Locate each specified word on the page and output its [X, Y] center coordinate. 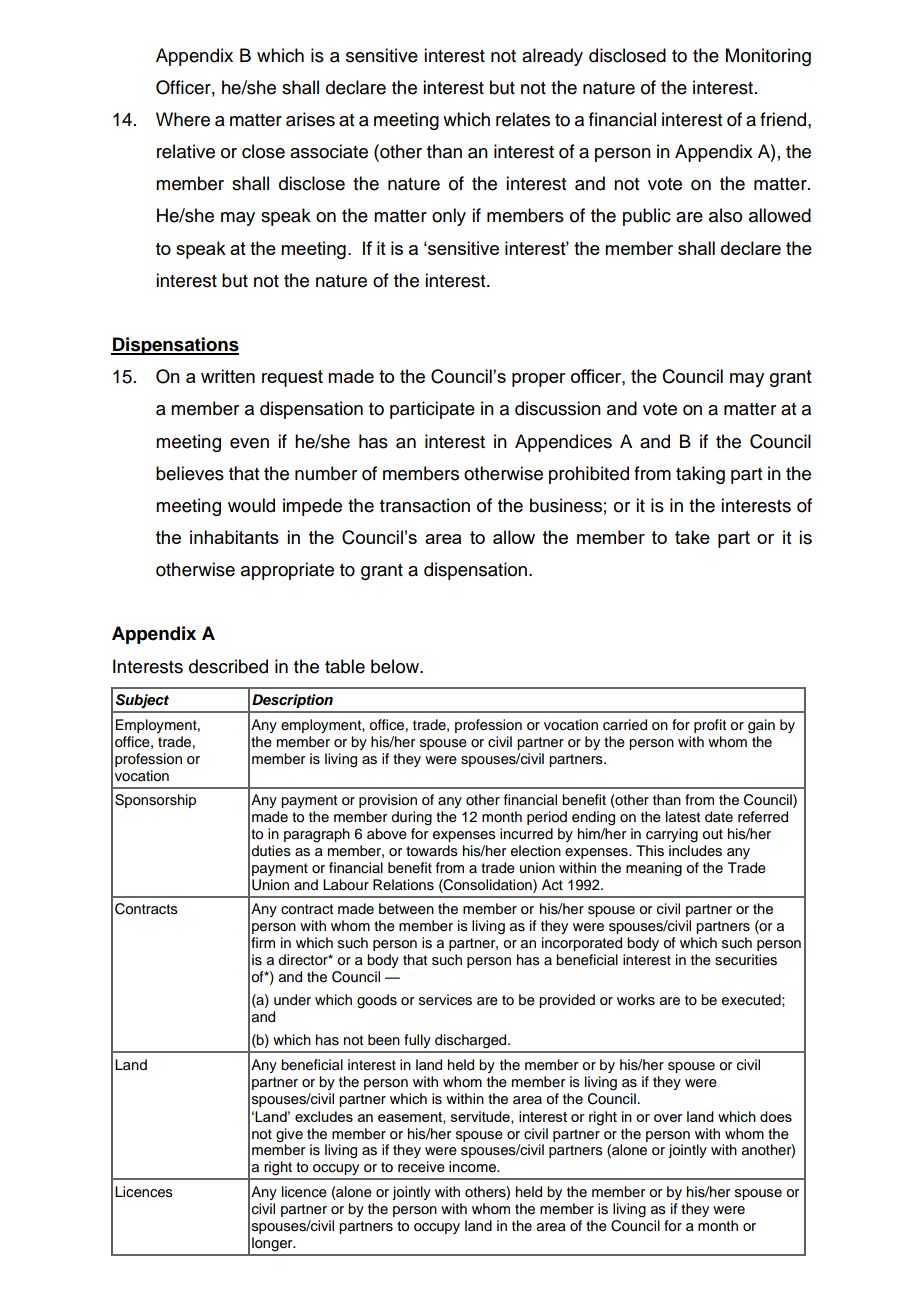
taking [700, 475]
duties [271, 851]
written [228, 376]
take [692, 537]
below [396, 666]
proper [539, 380]
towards [432, 851]
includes [695, 851]
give [289, 1135]
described [228, 666]
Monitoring [768, 57]
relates [523, 119]
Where [183, 119]
